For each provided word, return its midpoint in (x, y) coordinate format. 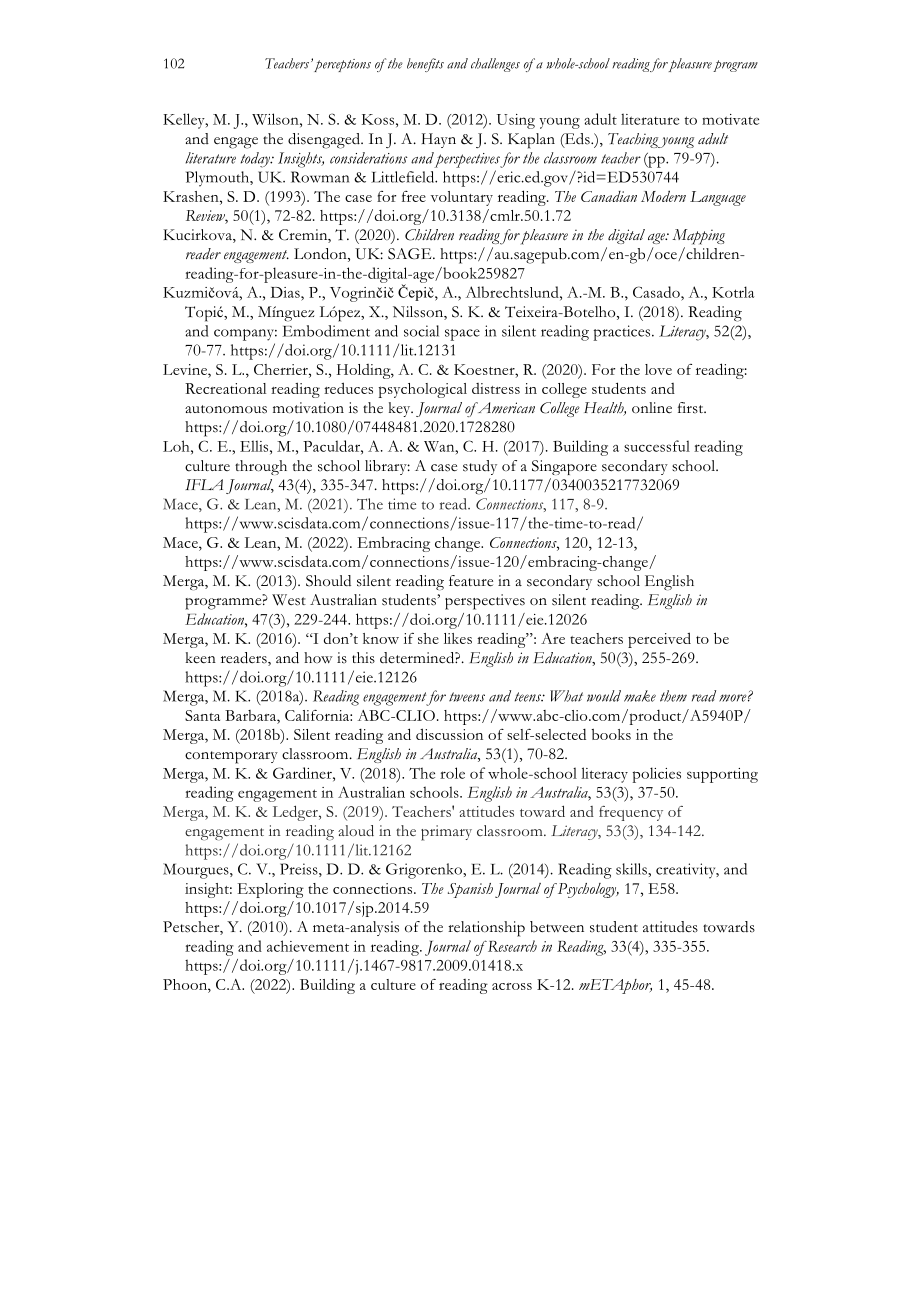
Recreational (225, 388)
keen (201, 657)
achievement (308, 946)
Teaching (634, 140)
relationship (486, 929)
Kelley (185, 121)
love (658, 369)
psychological (423, 390)
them (673, 696)
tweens (467, 697)
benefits (425, 65)
